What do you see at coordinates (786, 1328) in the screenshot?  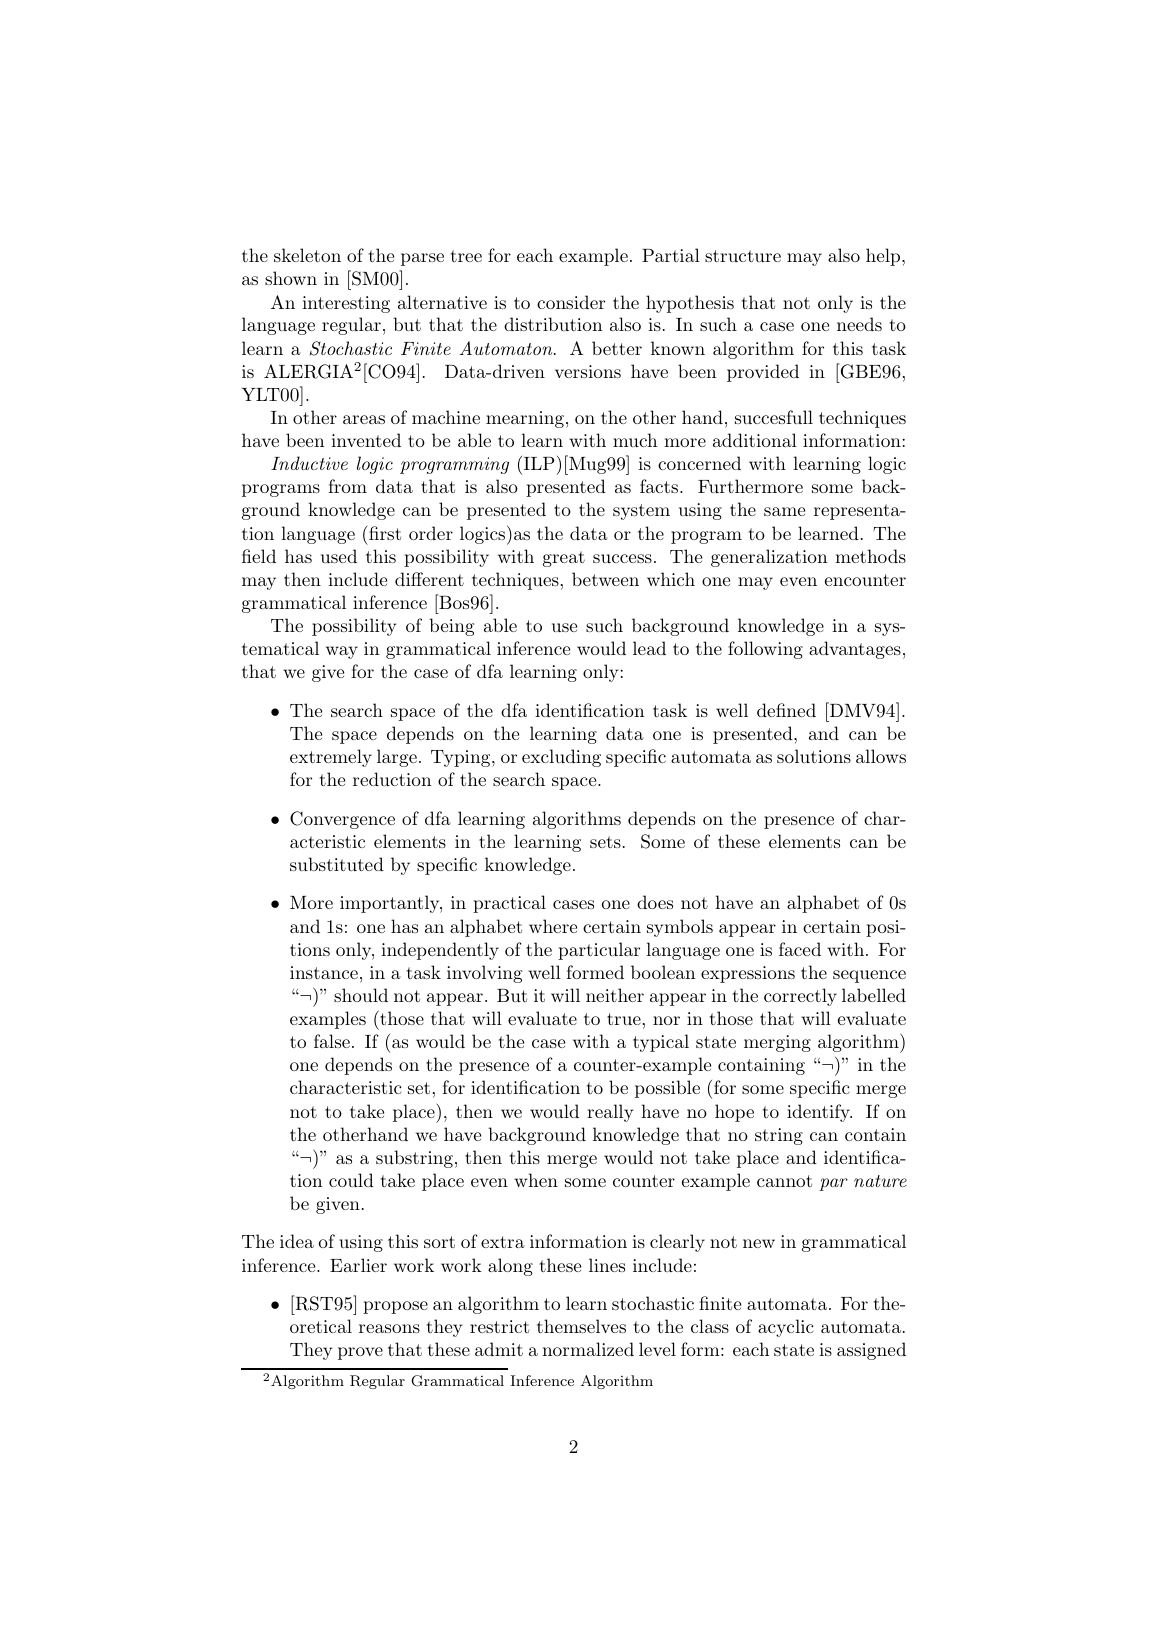 I see `acyclic` at bounding box center [786, 1328].
